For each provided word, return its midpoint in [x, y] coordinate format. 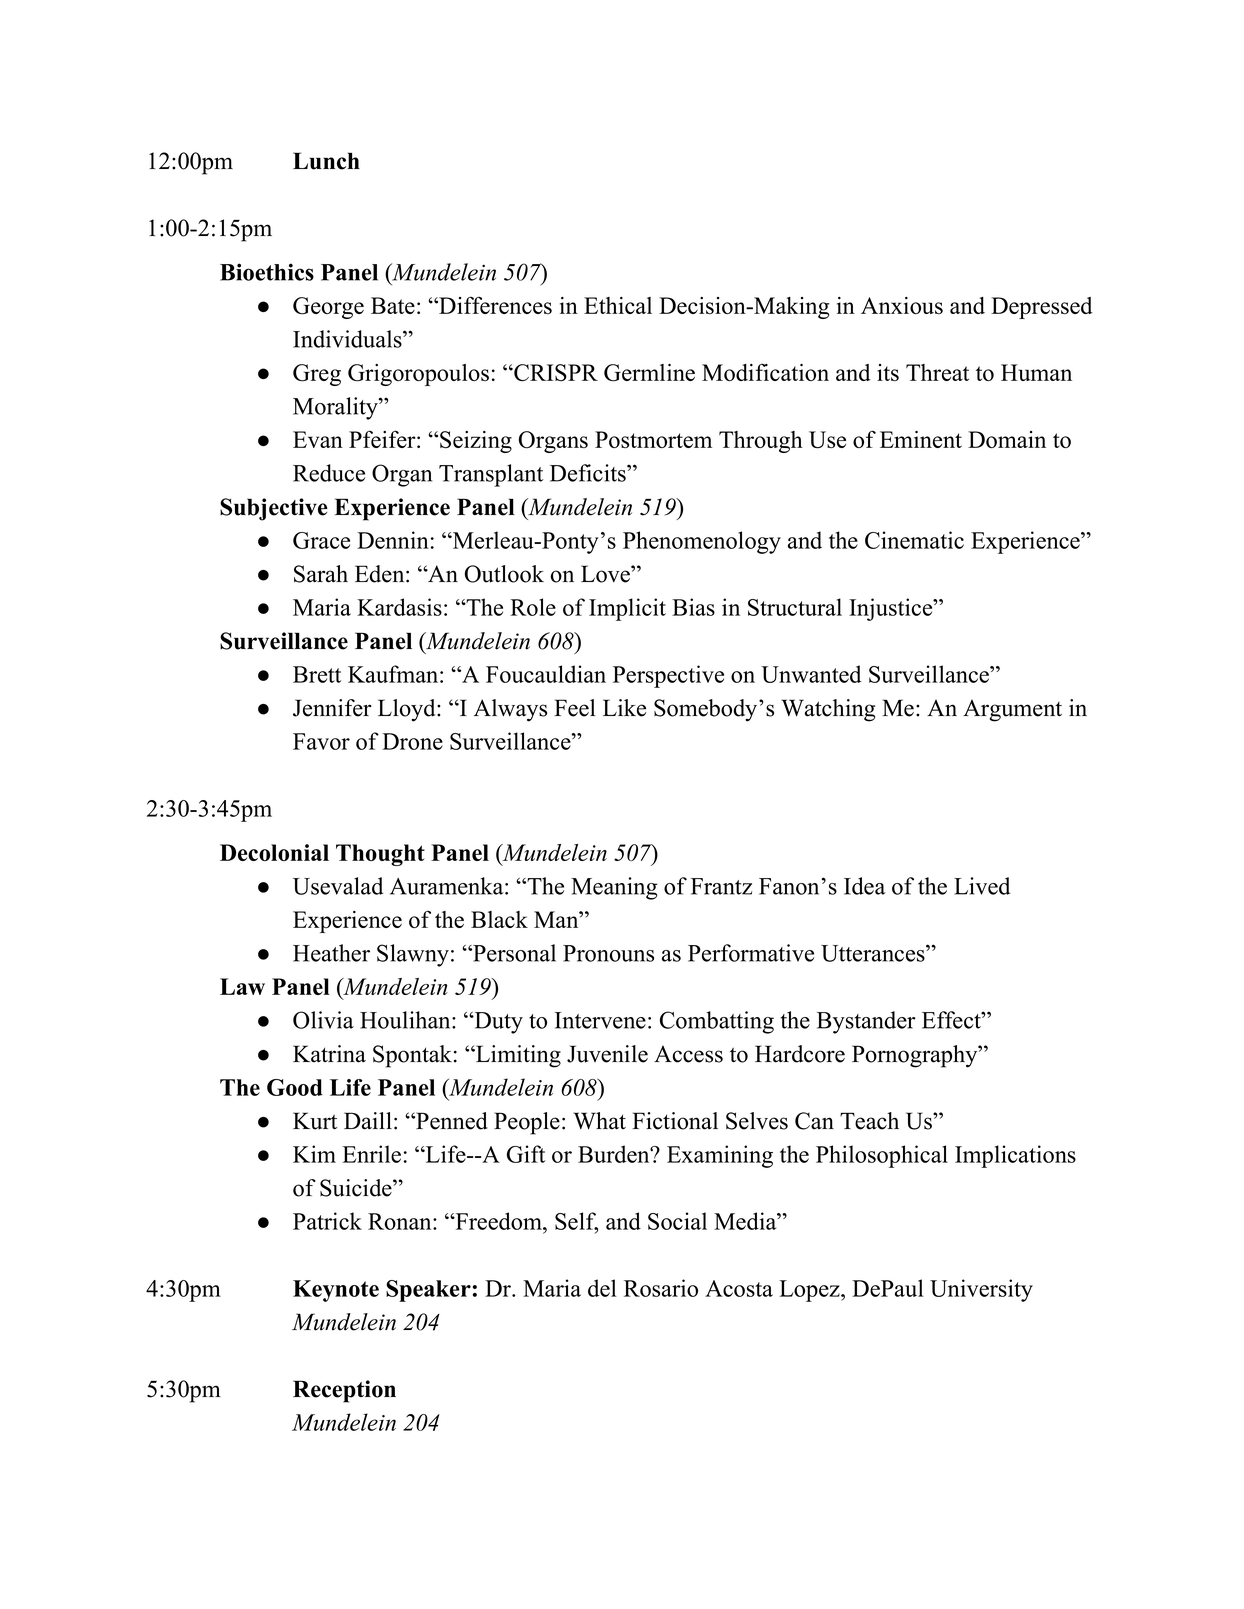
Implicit [627, 609]
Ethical [618, 305]
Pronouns [608, 953]
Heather [331, 953]
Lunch [326, 161]
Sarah [321, 574]
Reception [344, 1391]
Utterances [873, 953]
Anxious [902, 305]
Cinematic [914, 540]
